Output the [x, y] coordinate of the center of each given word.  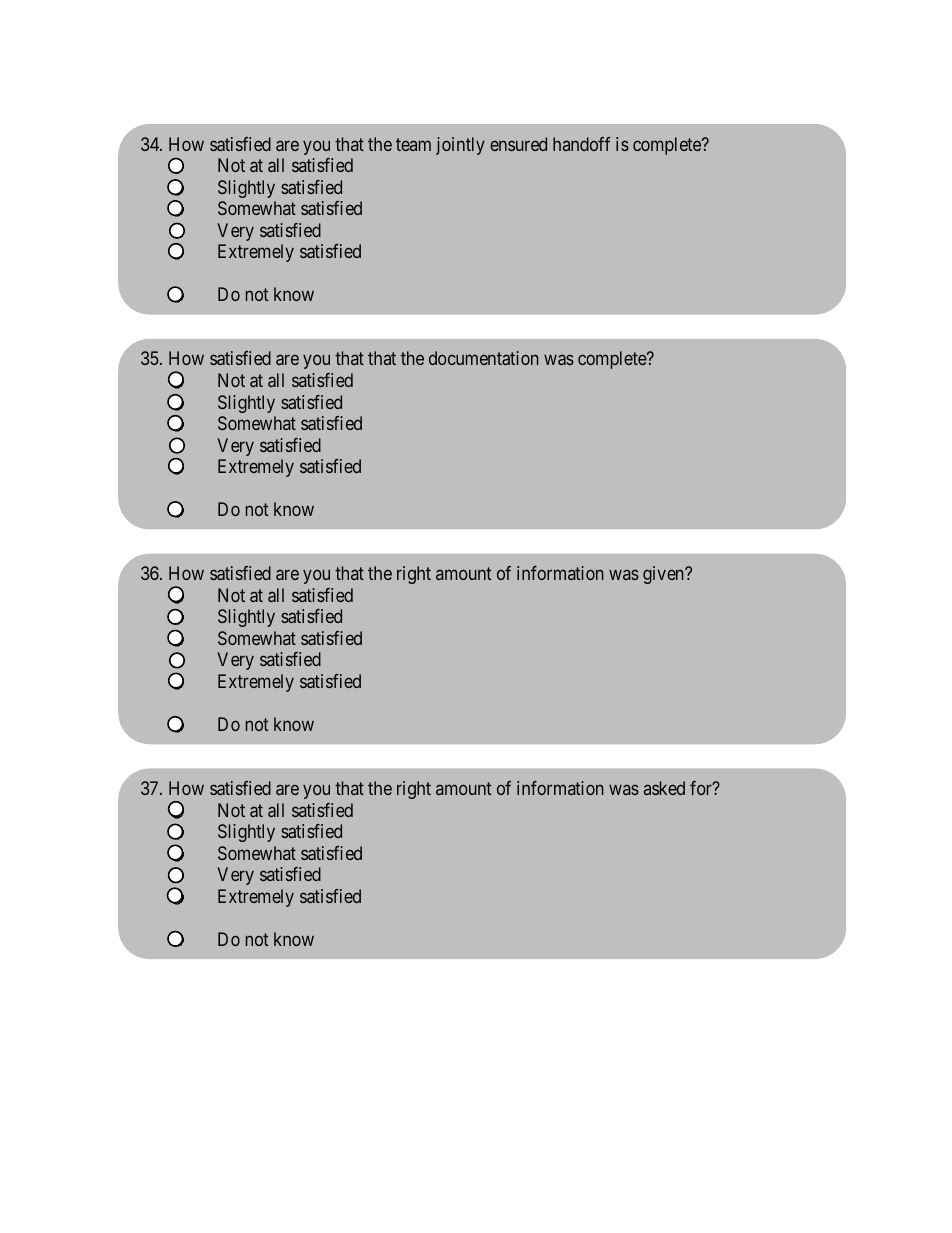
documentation [484, 358]
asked [664, 788]
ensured [518, 144]
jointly [460, 146]
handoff [581, 144]
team [413, 144]
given [664, 575]
